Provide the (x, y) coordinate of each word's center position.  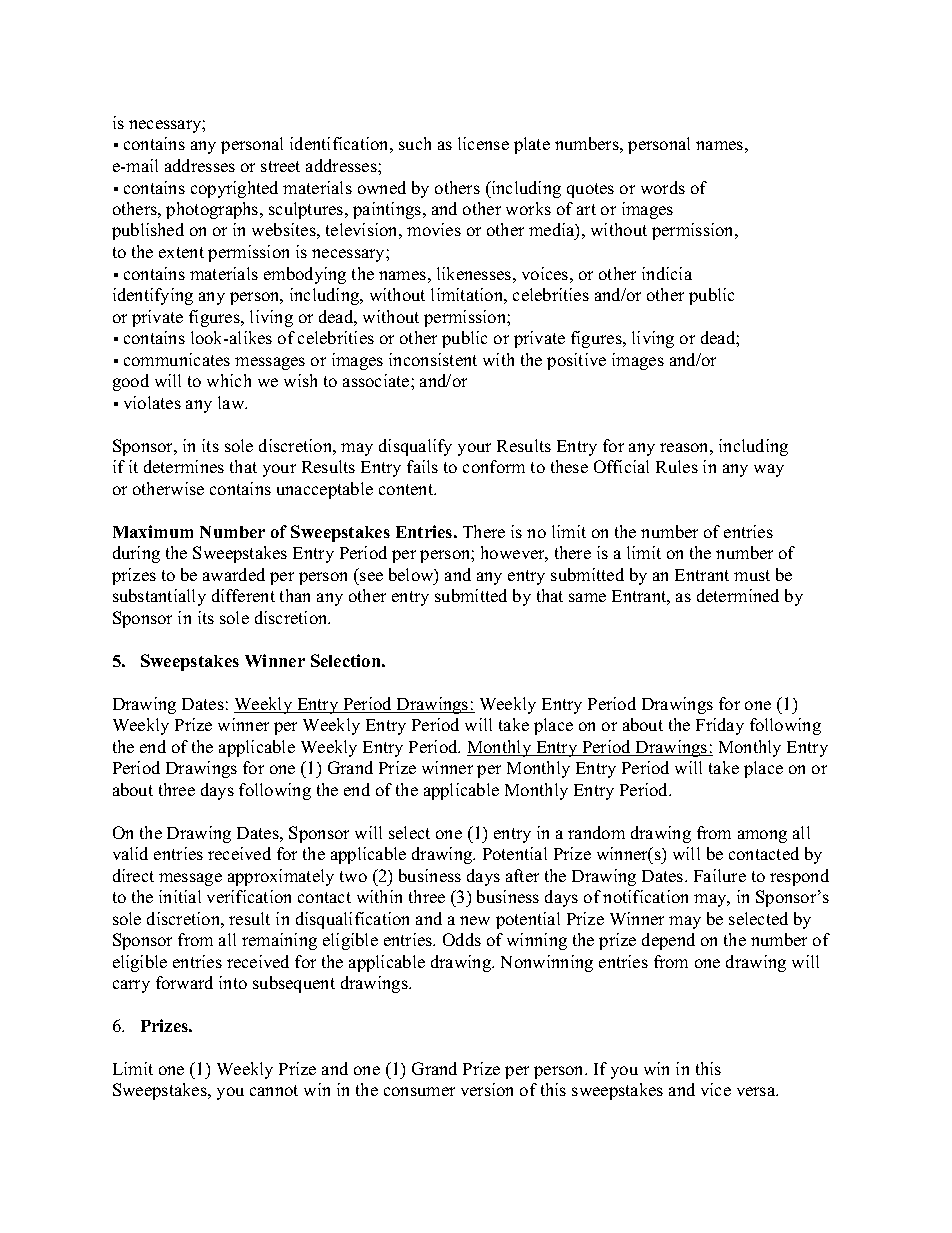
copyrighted (234, 189)
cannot (274, 1090)
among (762, 836)
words (663, 187)
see (371, 576)
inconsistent (433, 359)
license (483, 143)
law (232, 402)
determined (738, 595)
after (522, 875)
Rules (677, 466)
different (243, 595)
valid (130, 853)
